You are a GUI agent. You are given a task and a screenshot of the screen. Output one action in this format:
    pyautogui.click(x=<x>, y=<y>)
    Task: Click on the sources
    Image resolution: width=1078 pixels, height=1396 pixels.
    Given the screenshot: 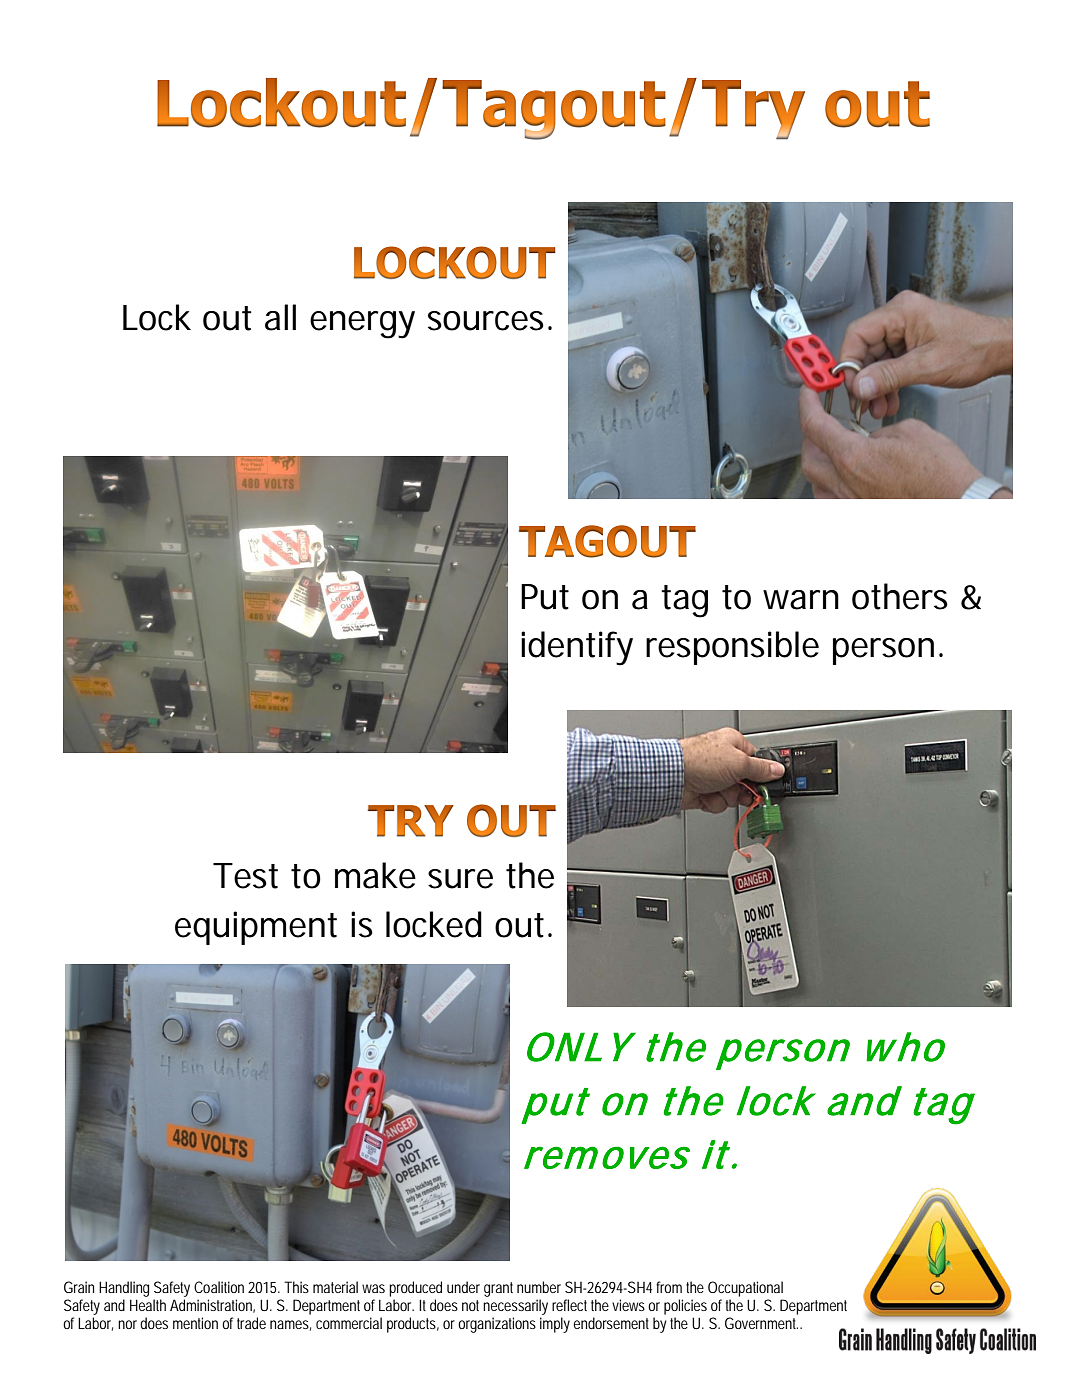 What is the action you would take?
    pyautogui.click(x=486, y=321)
